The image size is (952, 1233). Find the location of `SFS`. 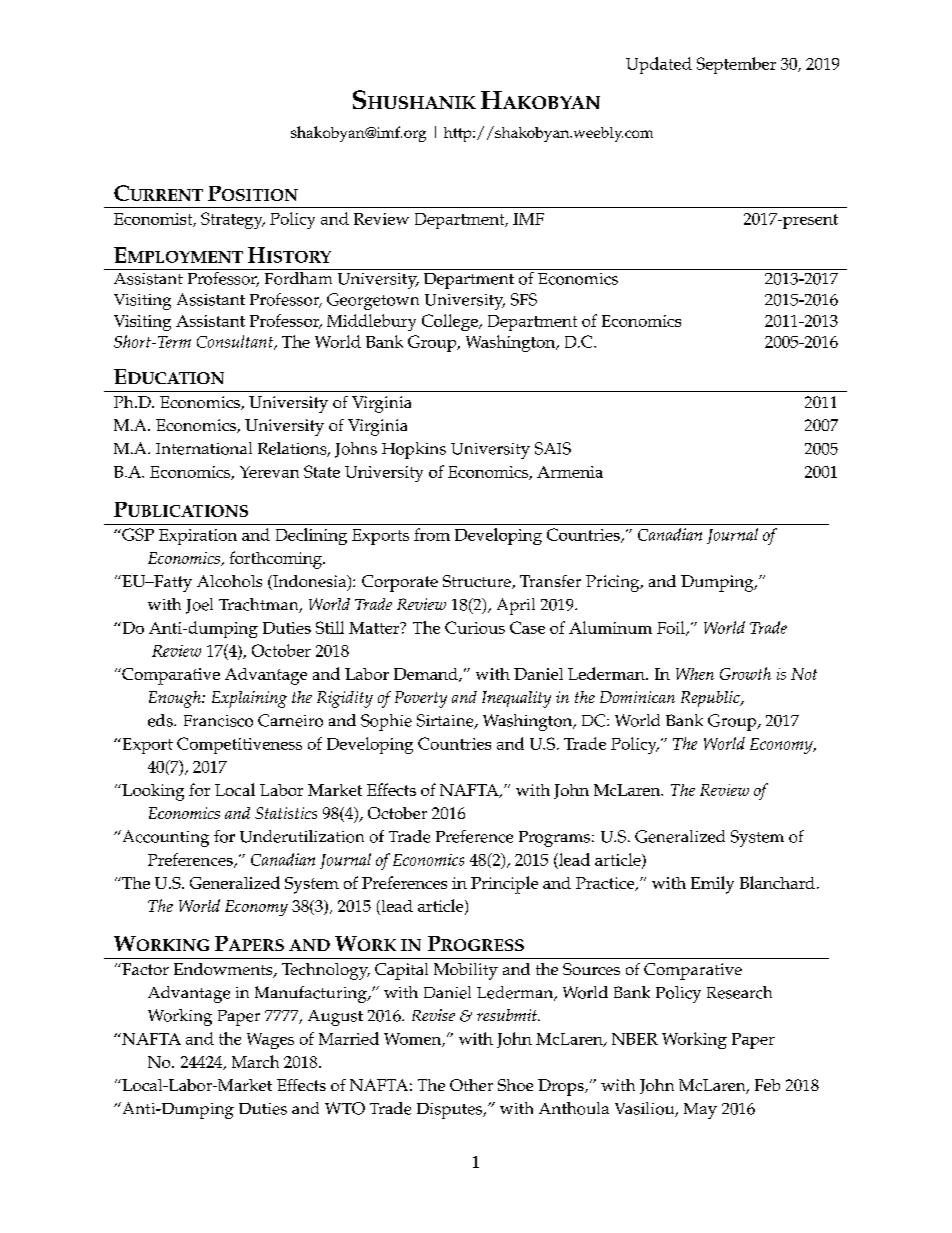

SFS is located at coordinates (524, 299).
